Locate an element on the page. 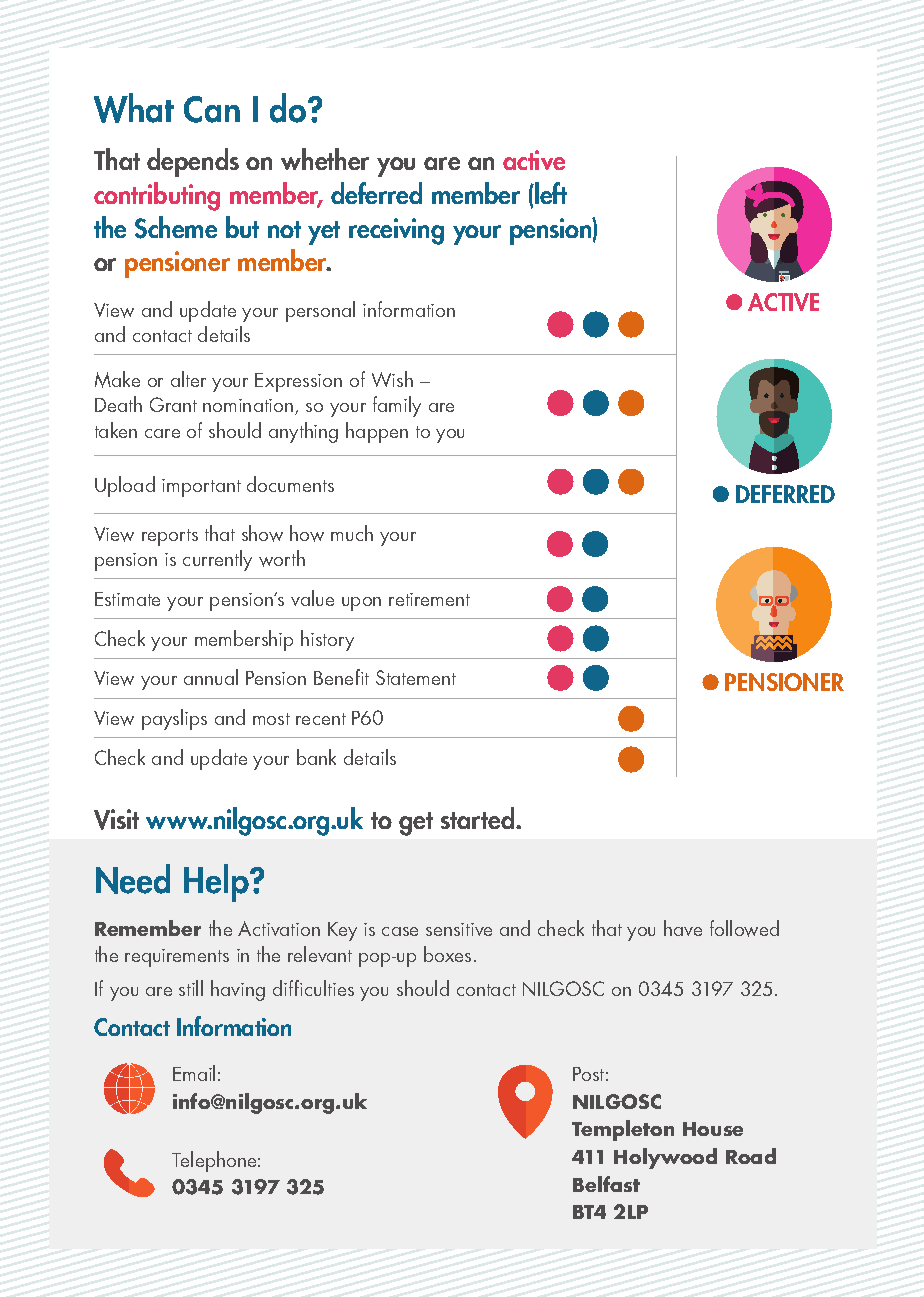 This page has width=924, height=1297. whether is located at coordinates (325, 159).
